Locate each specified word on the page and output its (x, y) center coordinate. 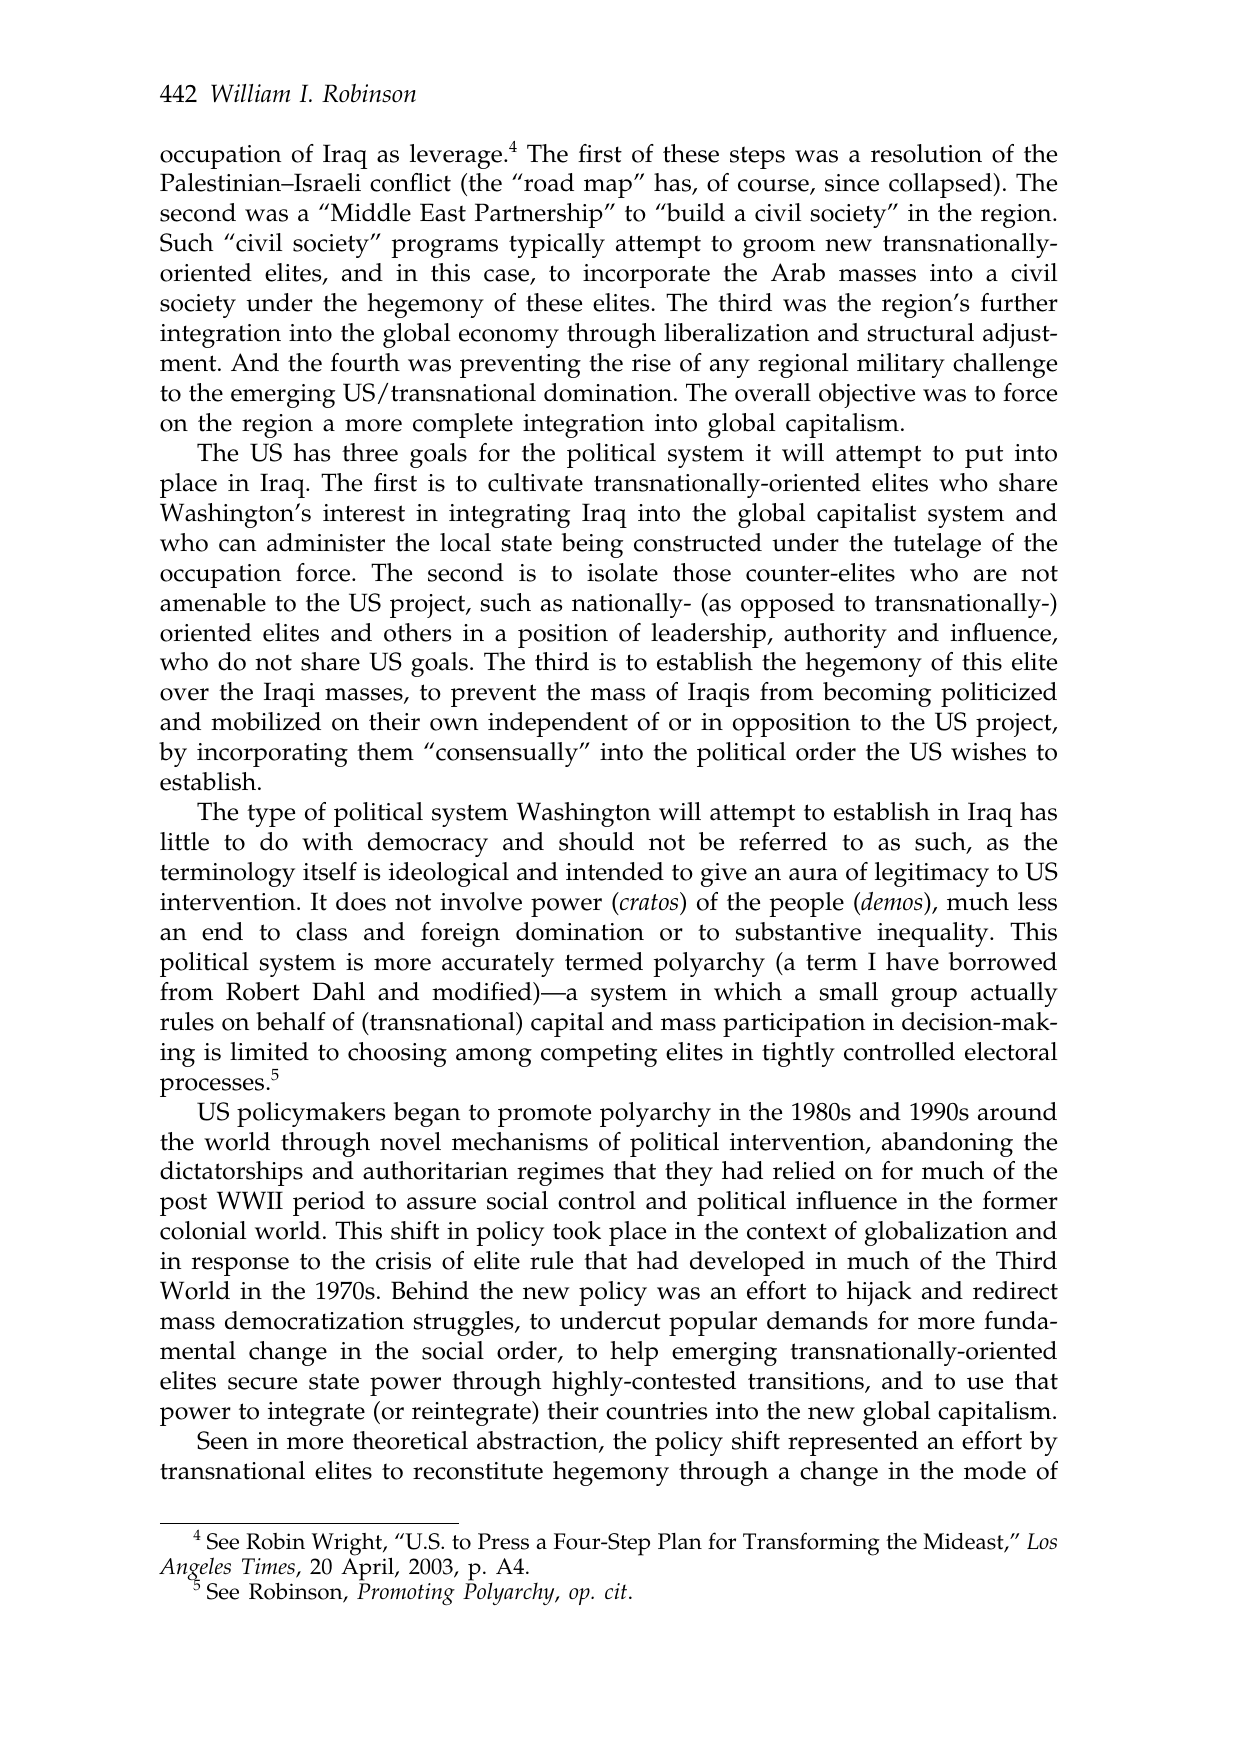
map (609, 188)
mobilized (266, 721)
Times (269, 1567)
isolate (622, 572)
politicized (999, 694)
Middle (371, 212)
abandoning (947, 1144)
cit (616, 1591)
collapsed (942, 185)
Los (1042, 1541)
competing (599, 1055)
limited (269, 1051)
